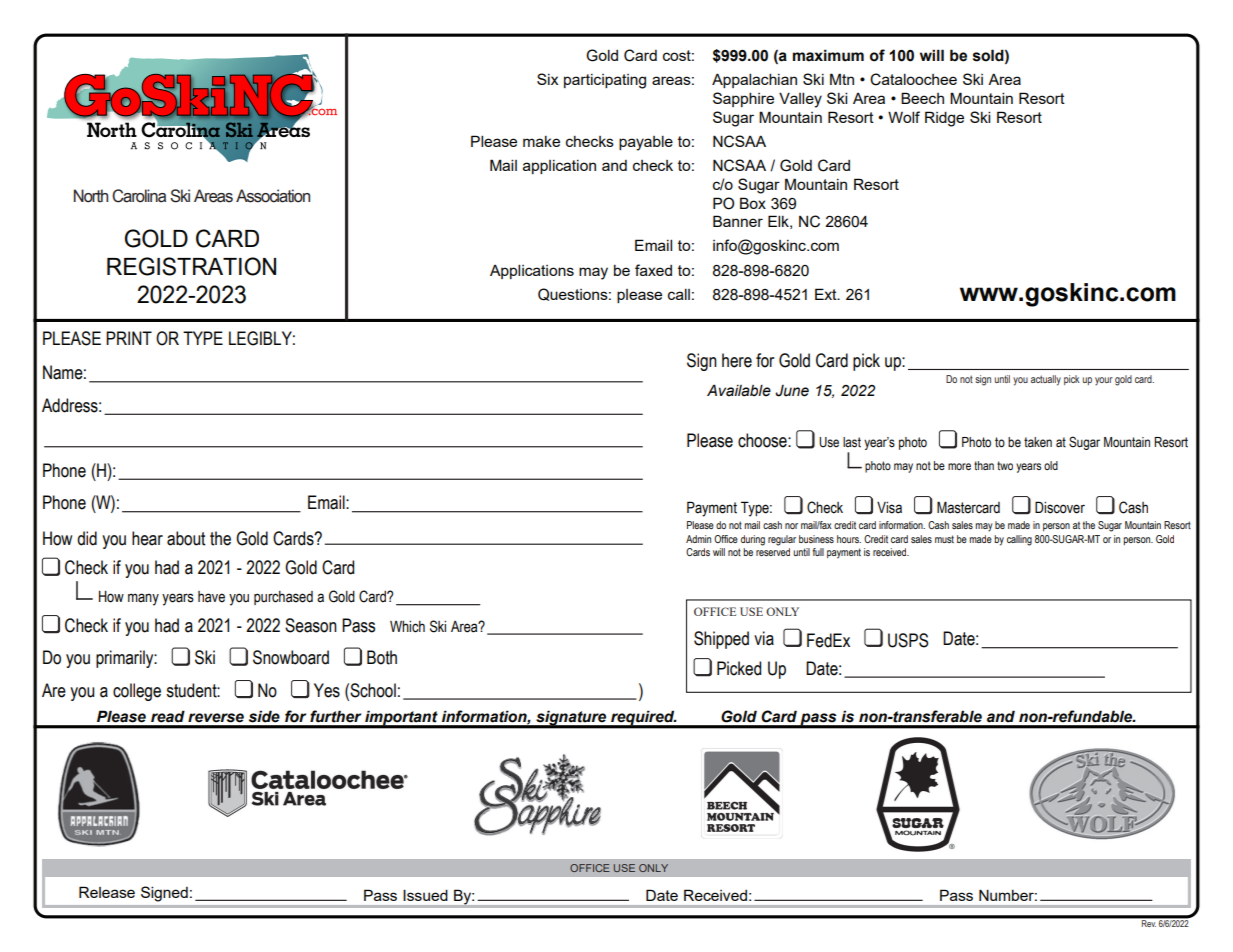  I want to click on Issued, so click(425, 895).
